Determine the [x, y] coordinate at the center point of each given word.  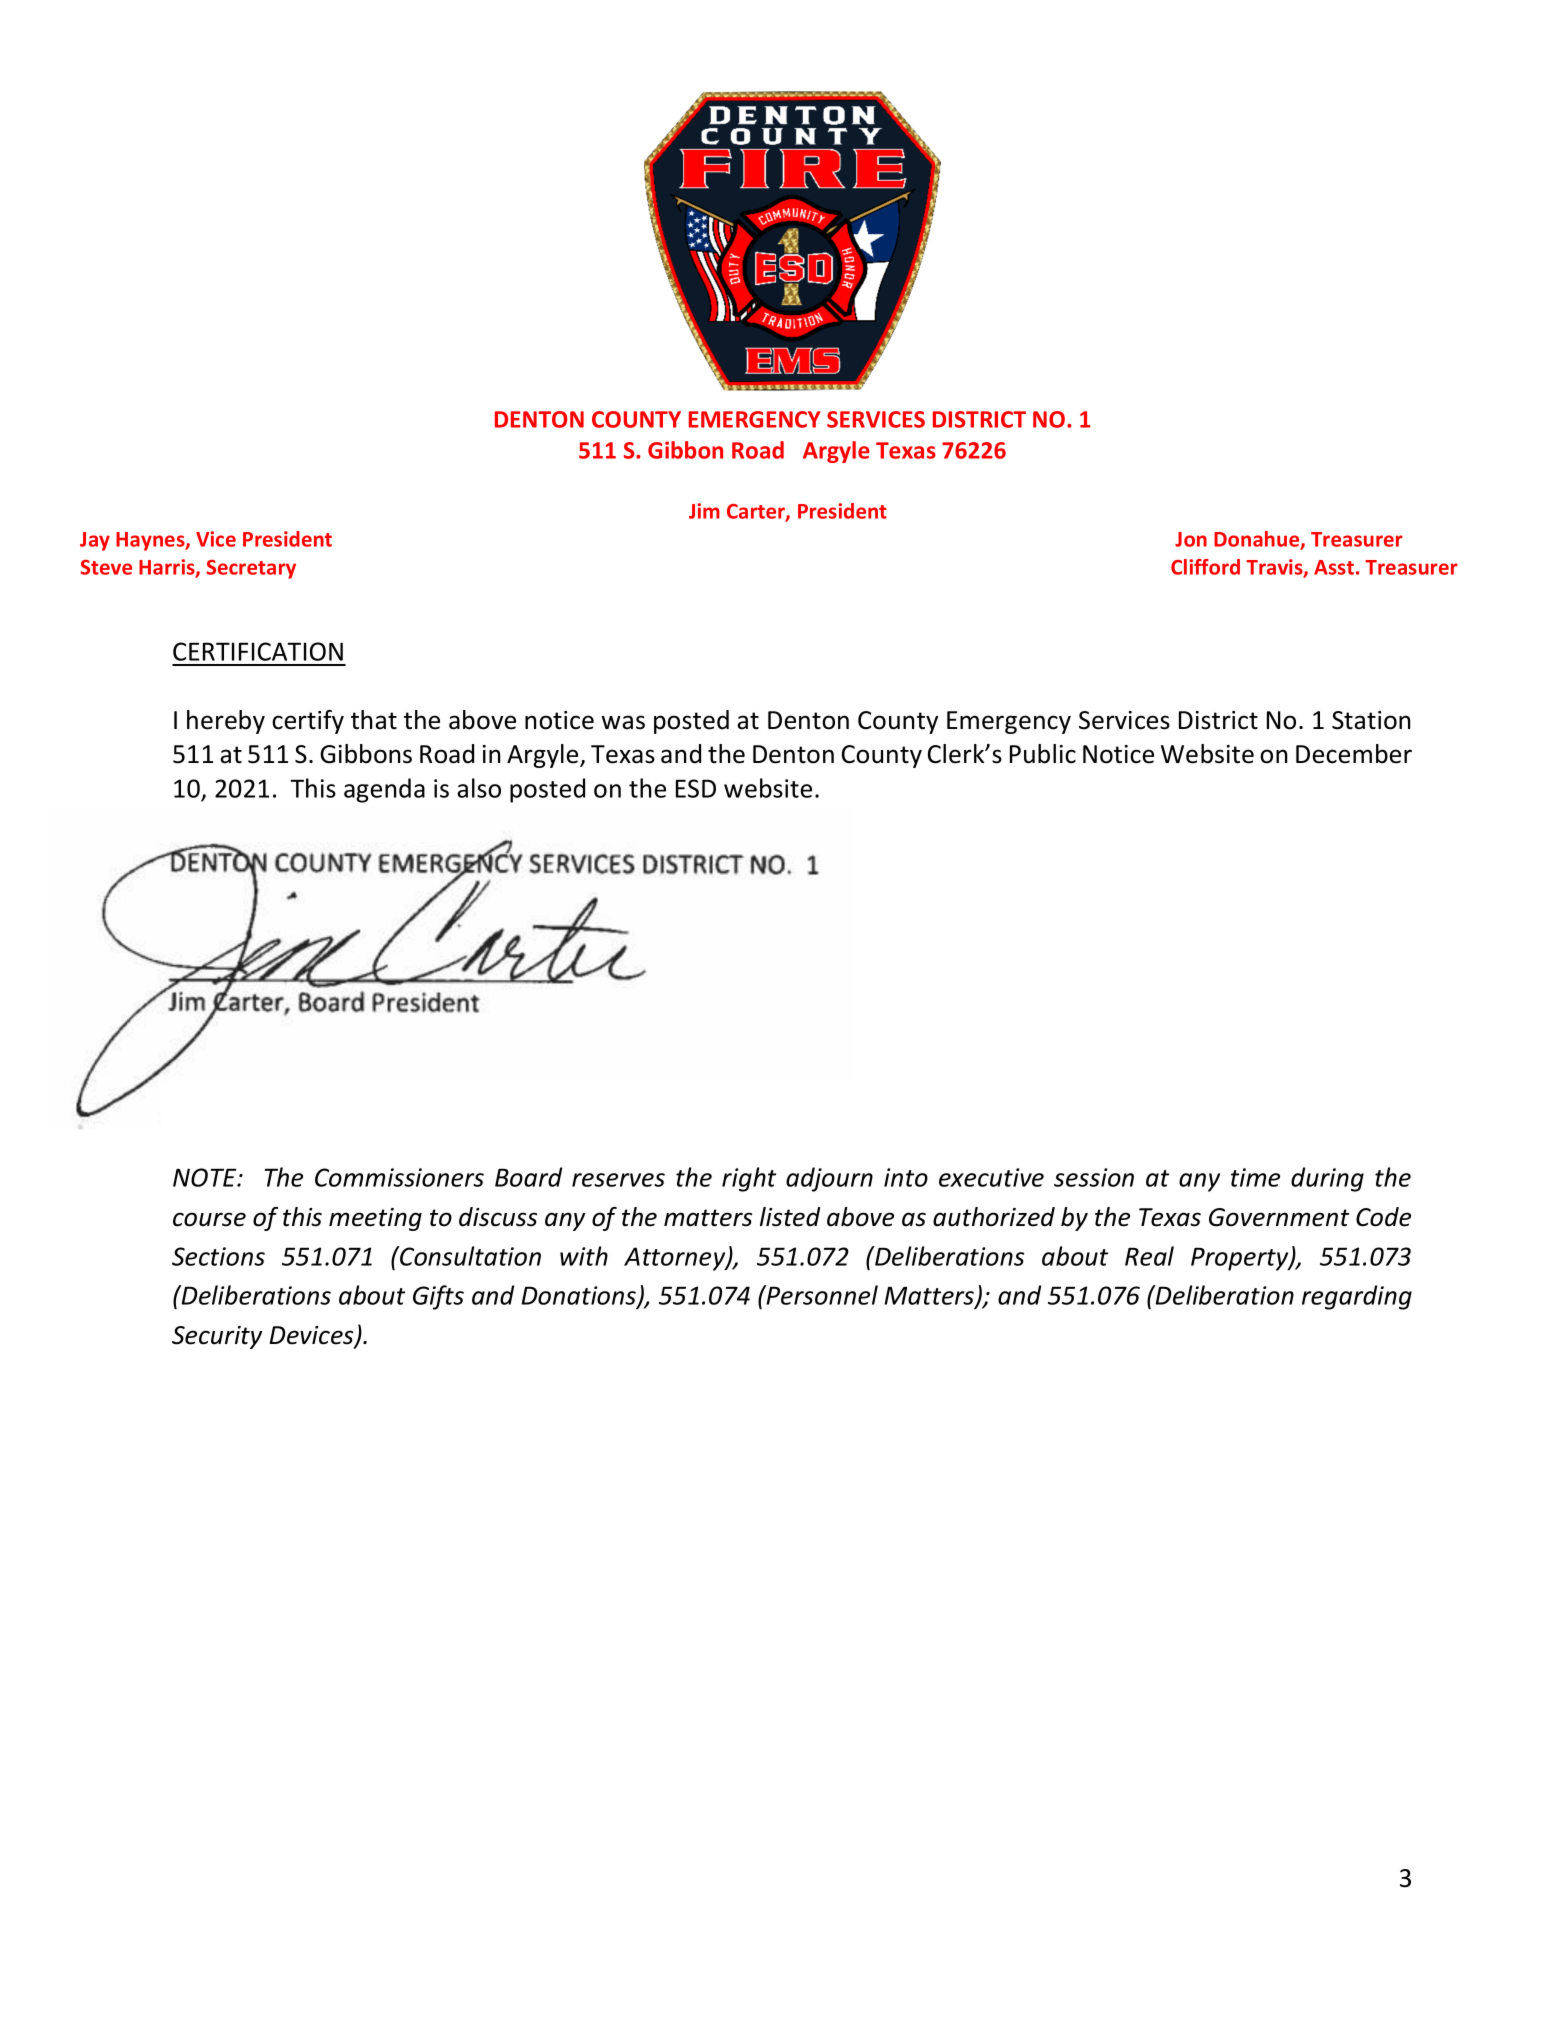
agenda [384, 790]
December [1354, 754]
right [749, 1179]
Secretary [251, 569]
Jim [704, 511]
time [1255, 1177]
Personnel [821, 1295]
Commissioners [399, 1177]
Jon [1191, 539]
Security [217, 1337]
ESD [696, 788]
